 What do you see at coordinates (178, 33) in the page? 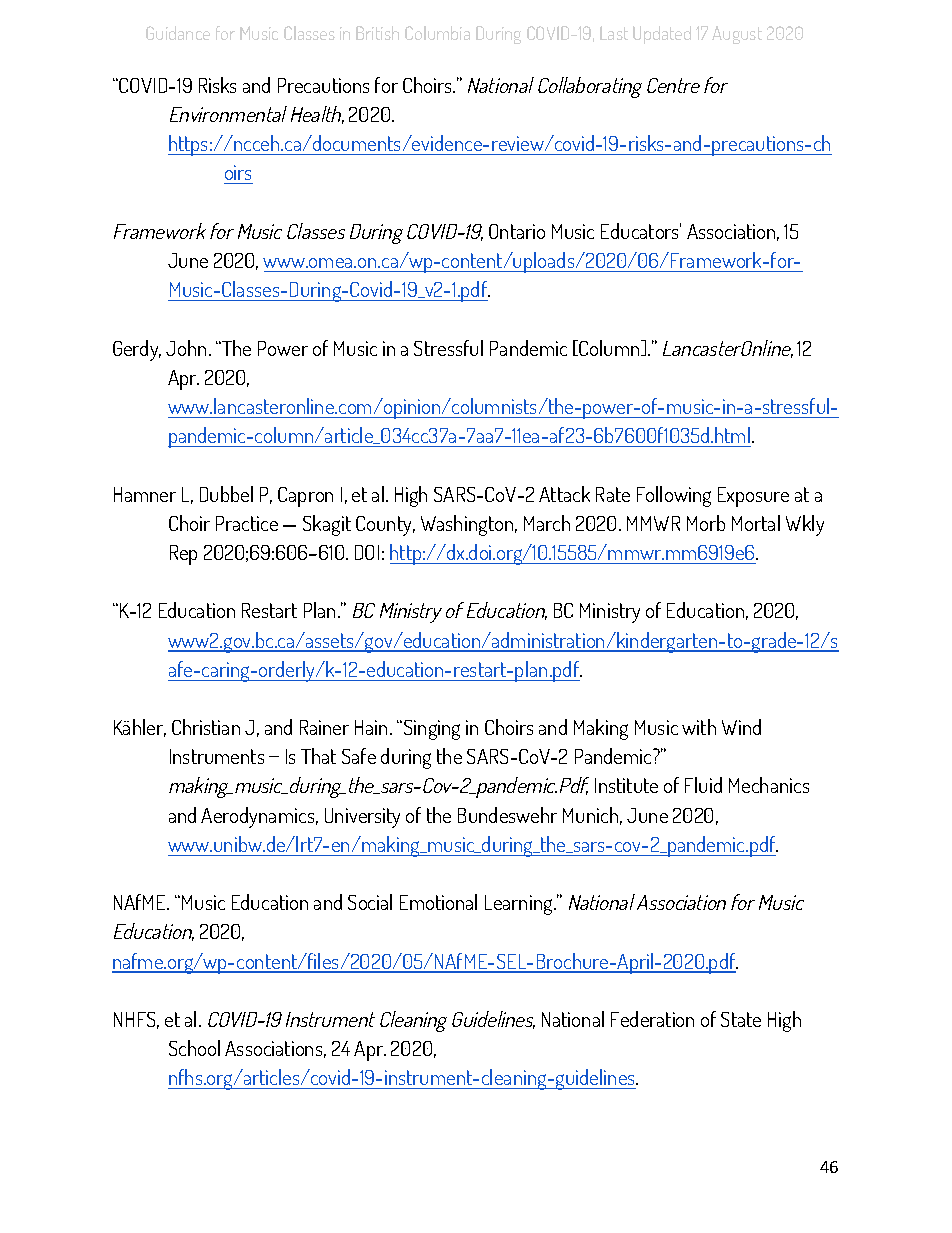
I see `Guidance` at bounding box center [178, 33].
